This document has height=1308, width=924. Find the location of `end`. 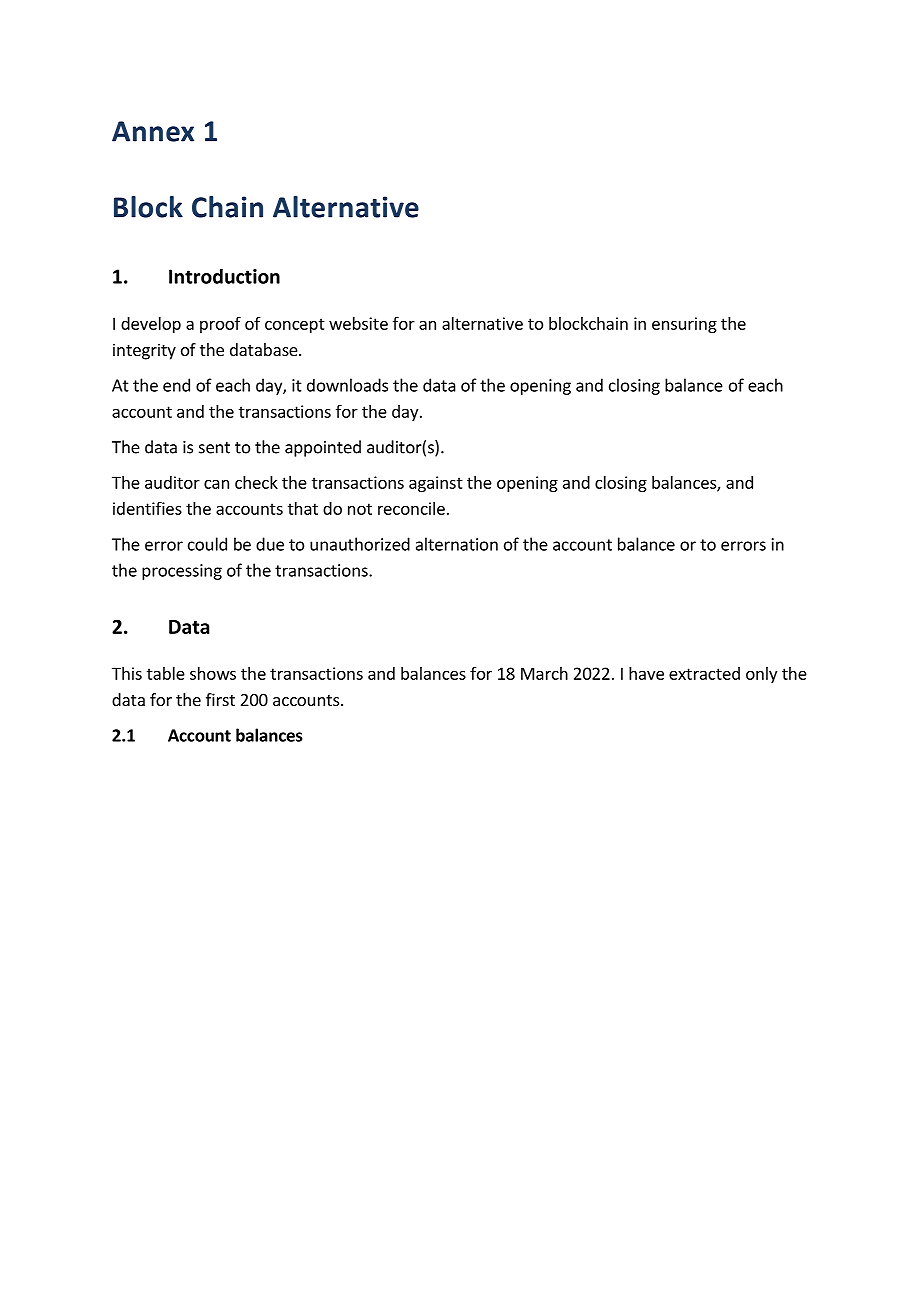

end is located at coordinates (176, 385).
